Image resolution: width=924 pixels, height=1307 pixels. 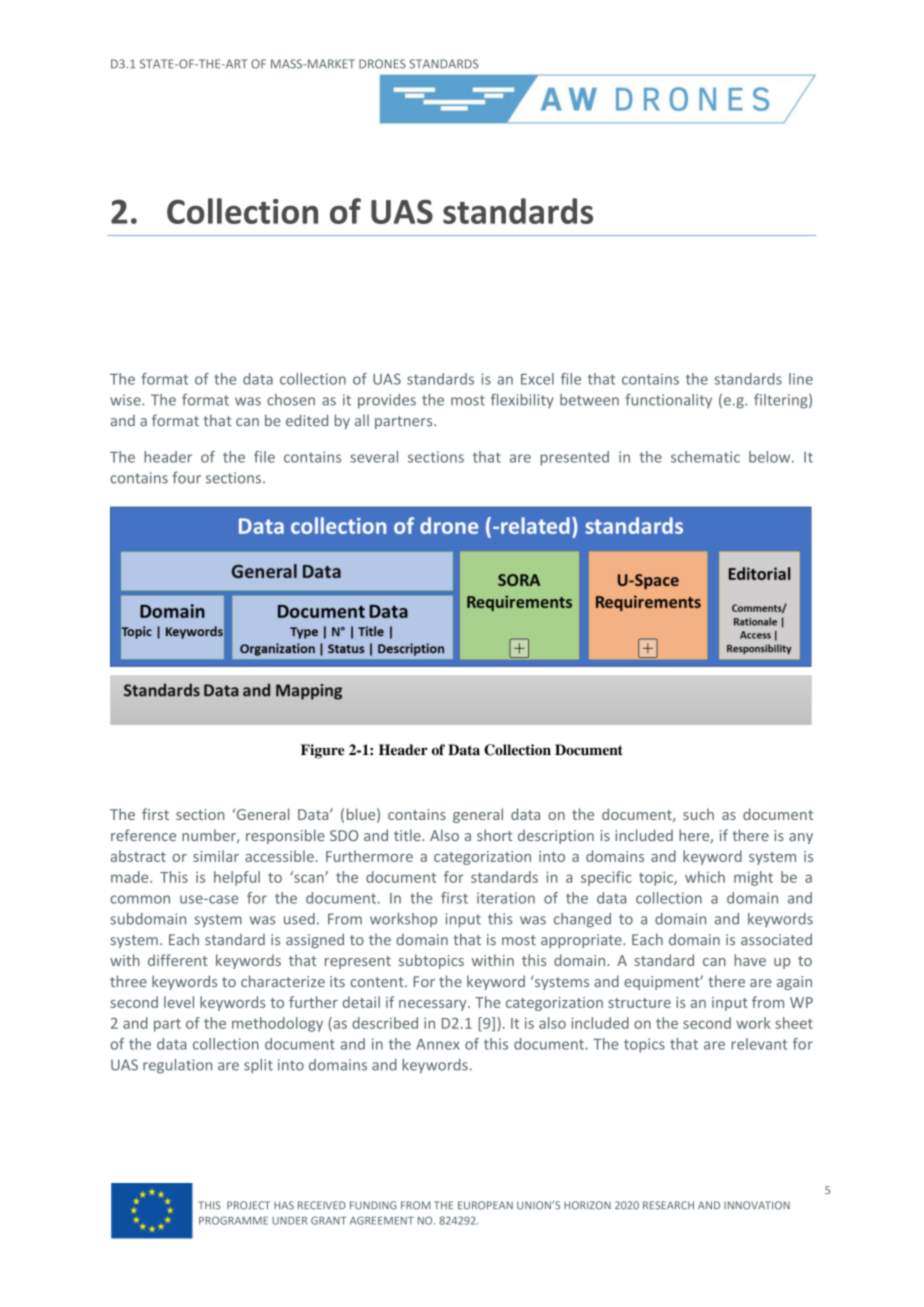 I want to click on line, so click(x=801, y=379).
